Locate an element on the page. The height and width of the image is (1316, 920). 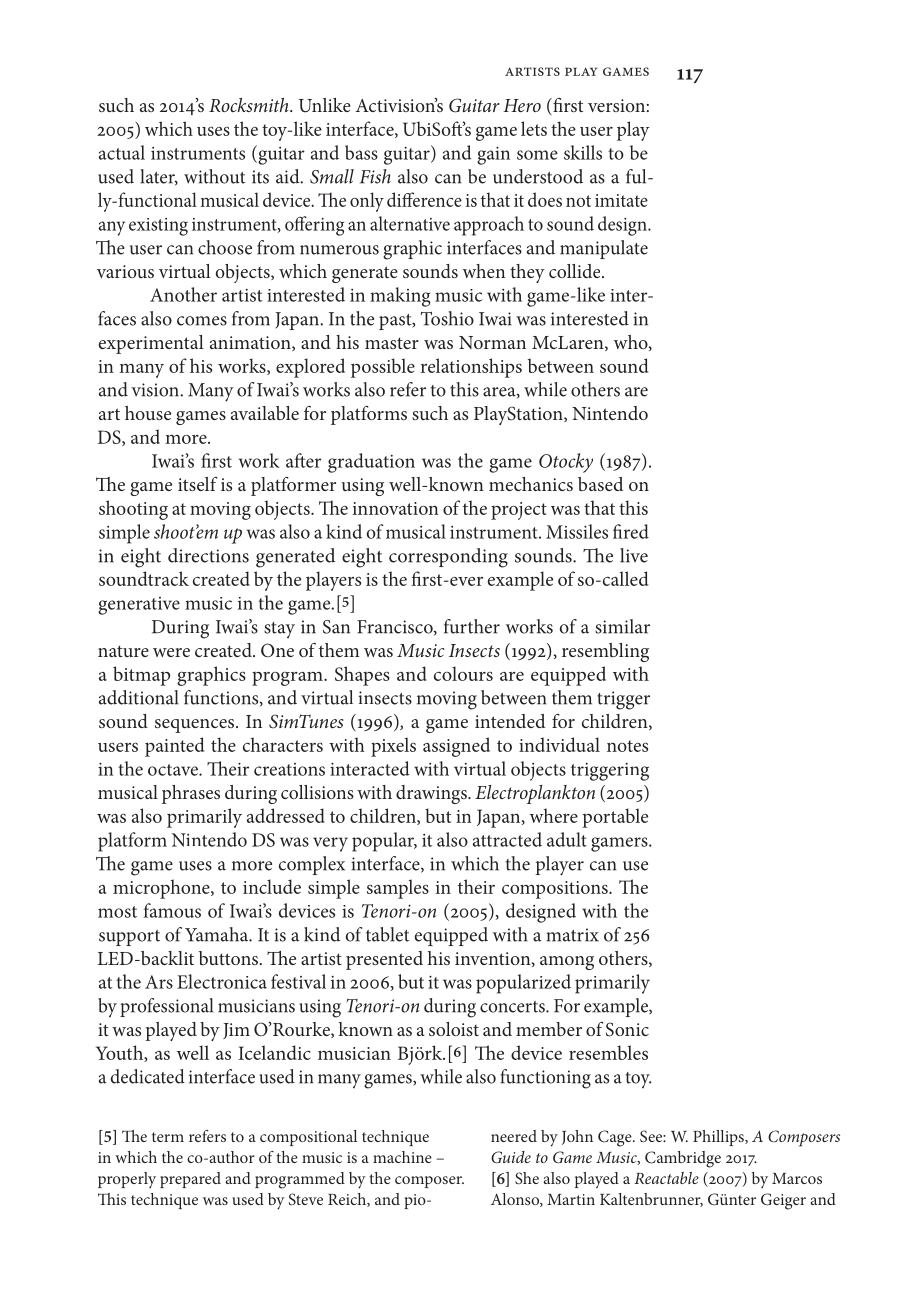
colours is located at coordinates (463, 673).
